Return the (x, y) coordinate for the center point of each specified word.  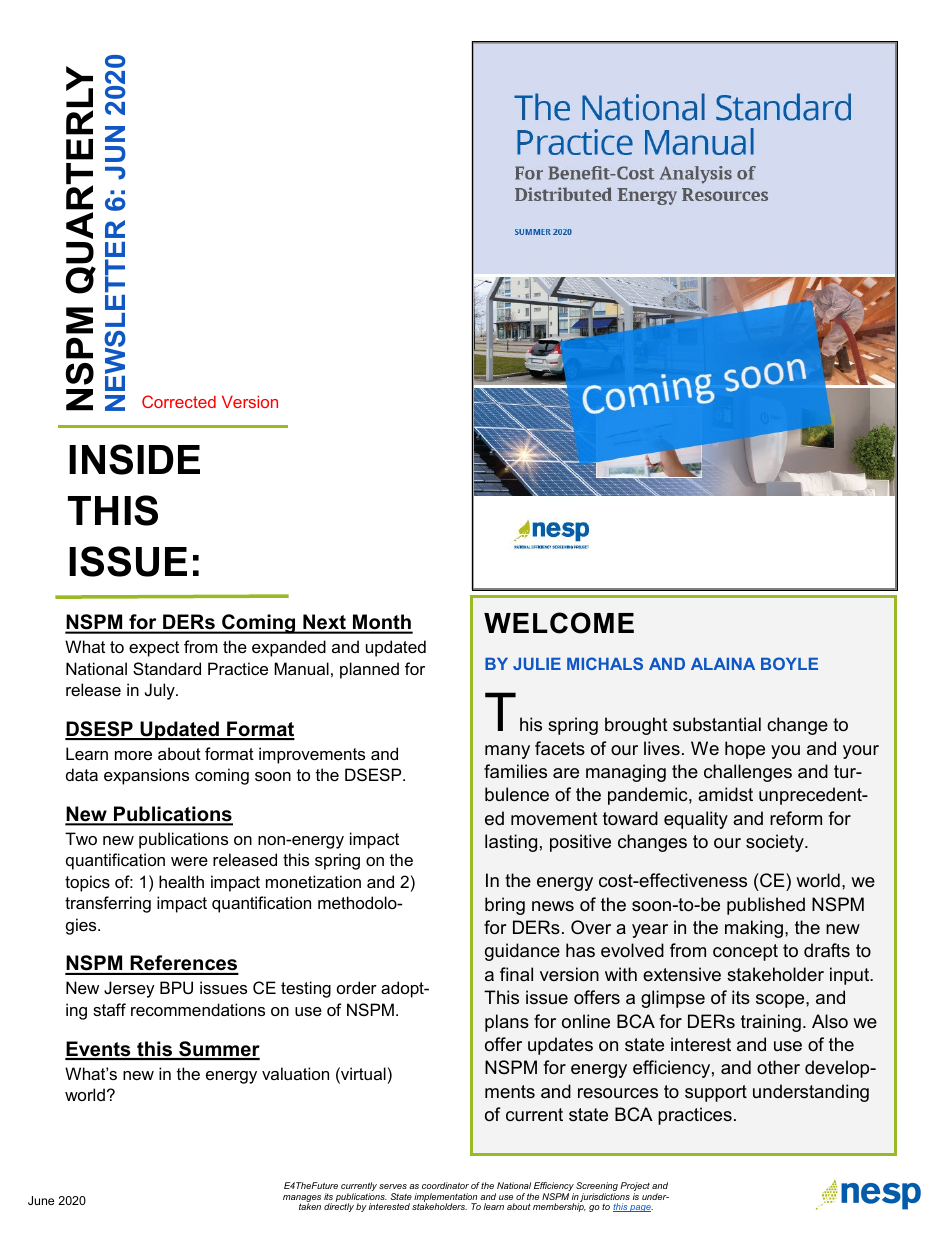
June (41, 1200)
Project (635, 1188)
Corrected (179, 401)
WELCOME (559, 623)
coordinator (445, 1185)
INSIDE (134, 459)
